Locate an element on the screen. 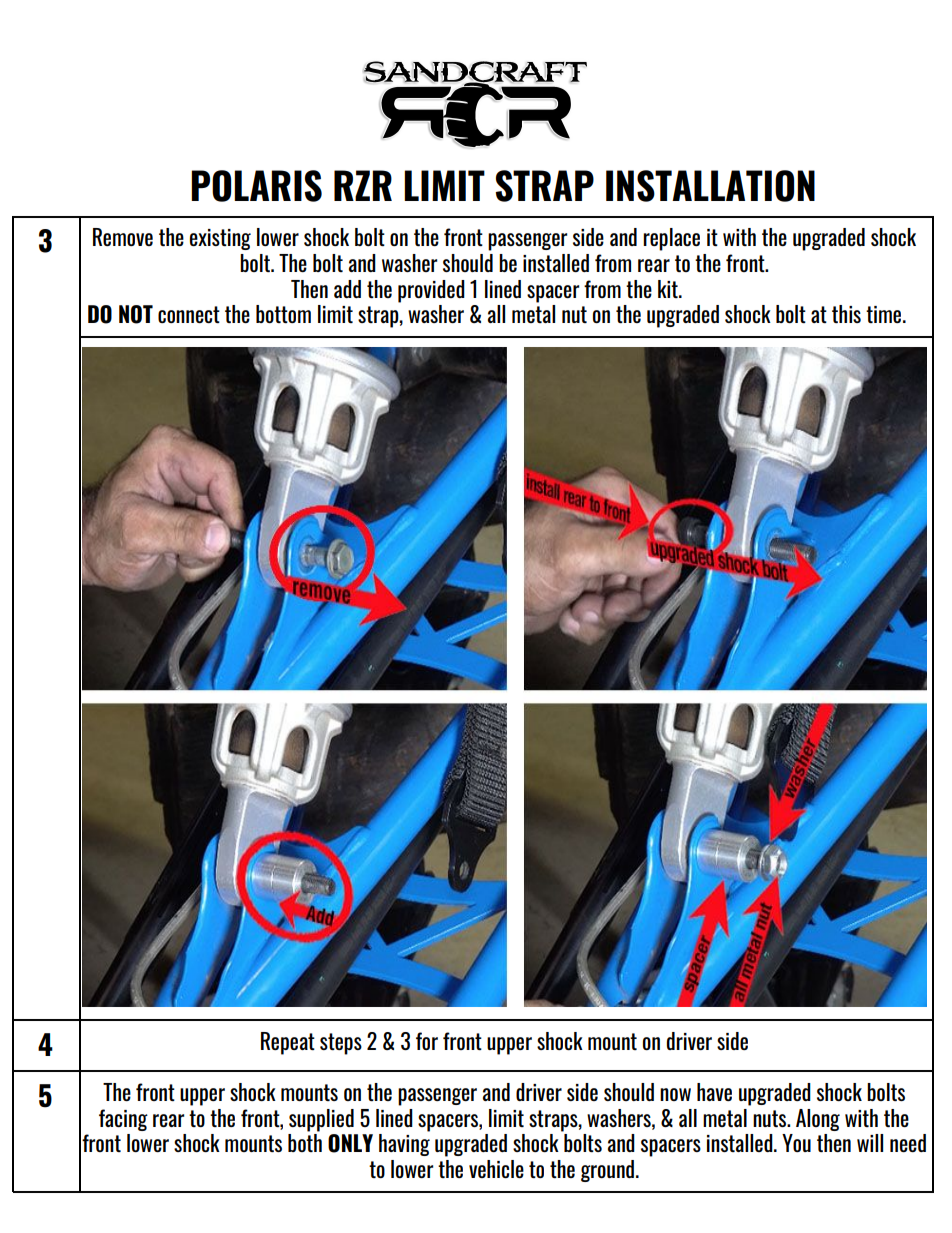 This screenshot has width=952, height=1233. connect is located at coordinates (189, 314).
